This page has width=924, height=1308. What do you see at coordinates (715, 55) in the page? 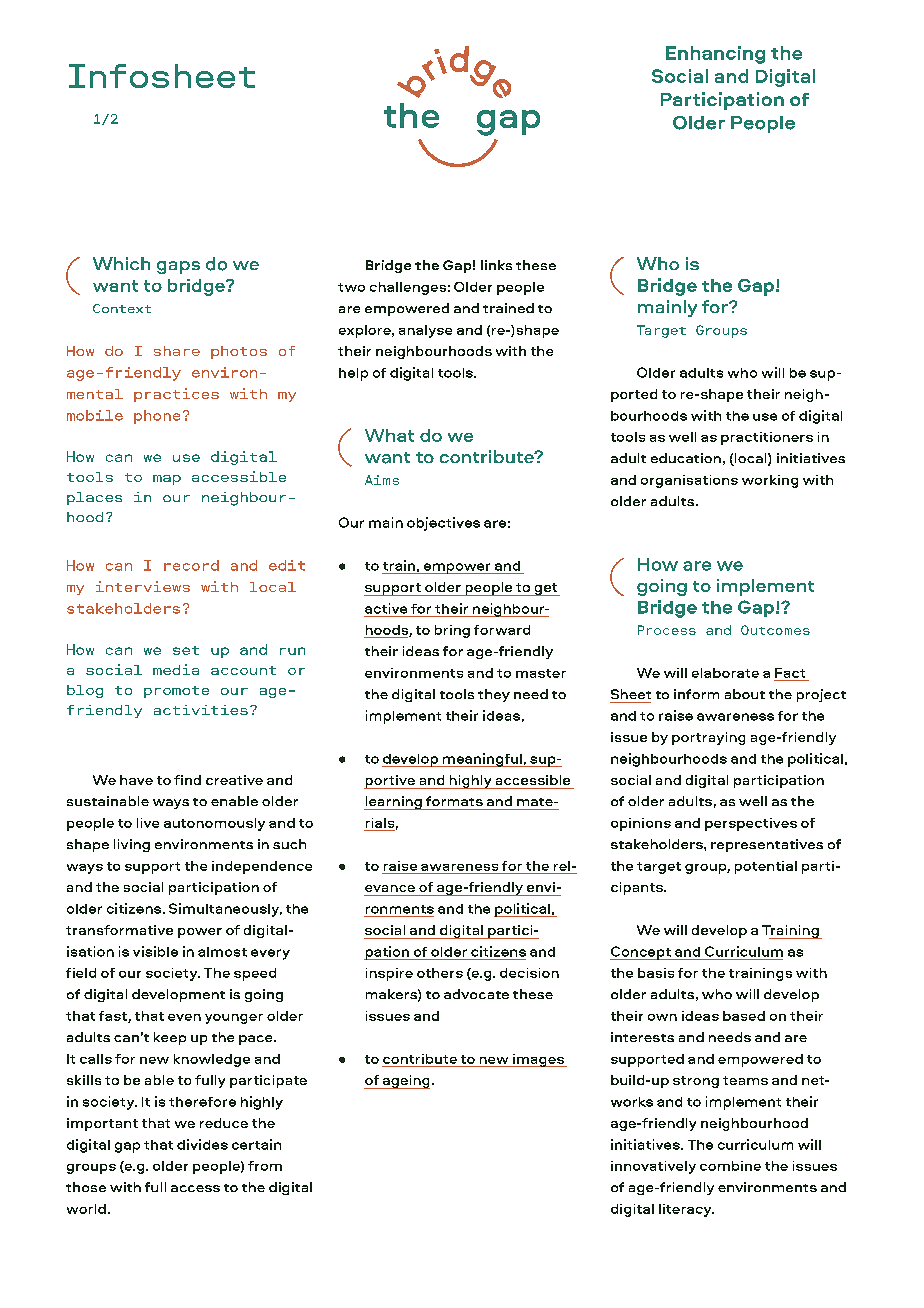
I see `Enhancing` at bounding box center [715, 55].
